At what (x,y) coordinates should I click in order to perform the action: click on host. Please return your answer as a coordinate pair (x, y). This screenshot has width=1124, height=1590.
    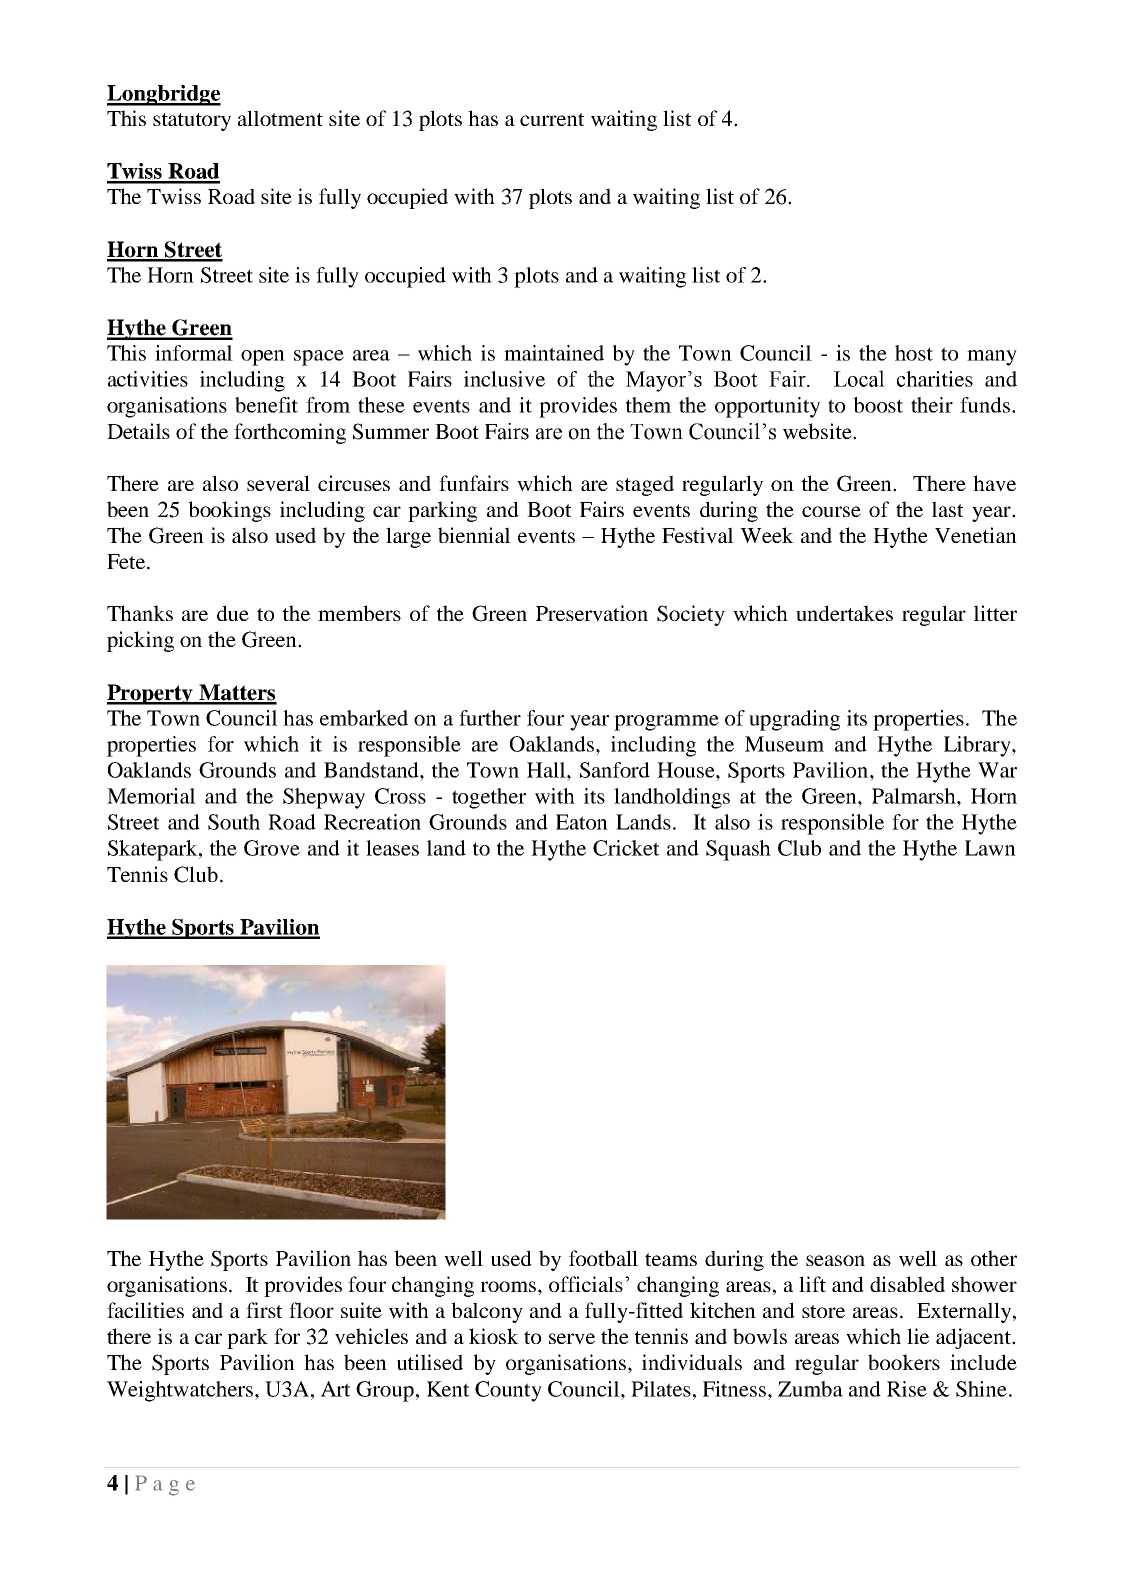
    Looking at the image, I should click on (914, 353).
